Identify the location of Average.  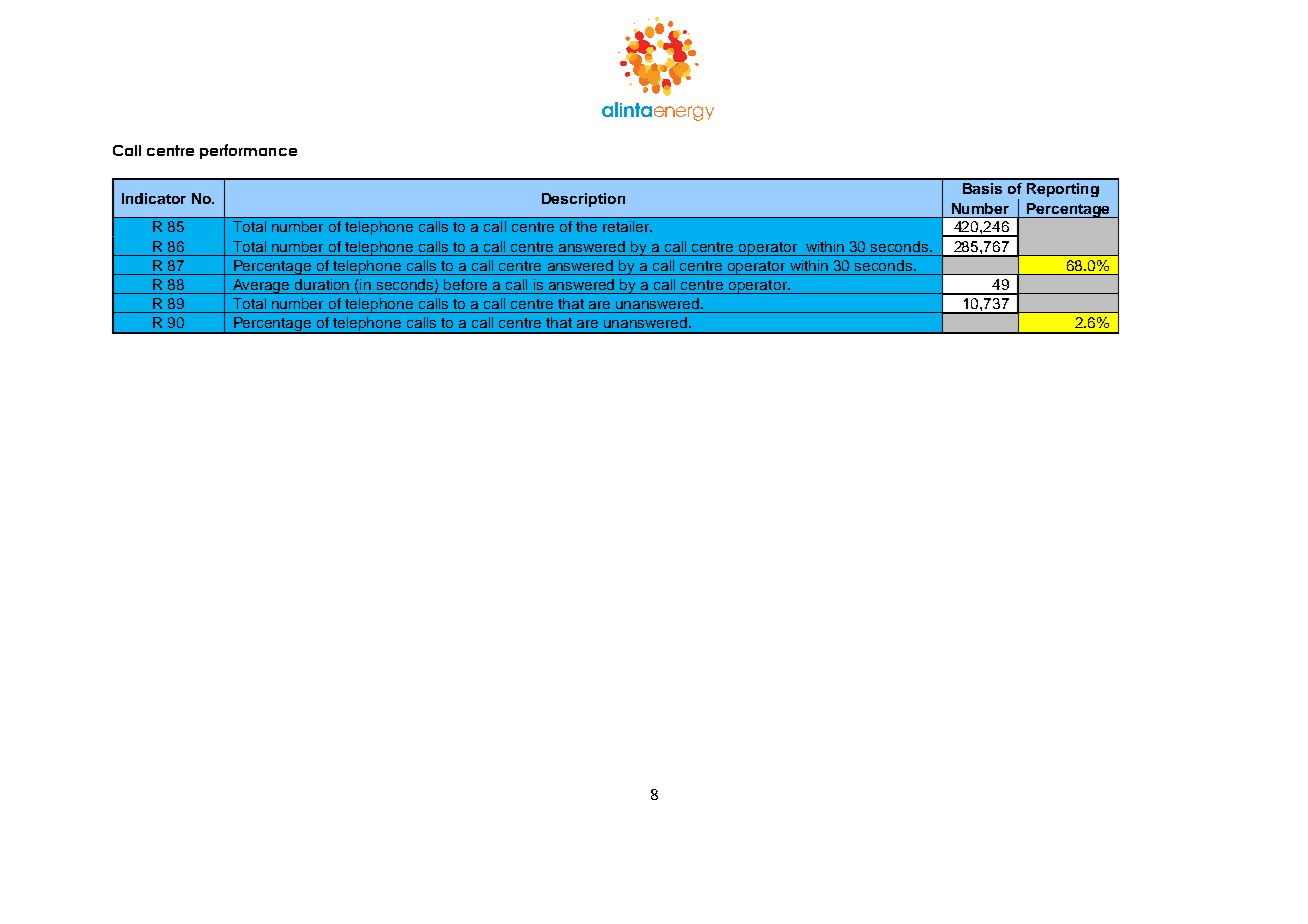
(261, 286).
